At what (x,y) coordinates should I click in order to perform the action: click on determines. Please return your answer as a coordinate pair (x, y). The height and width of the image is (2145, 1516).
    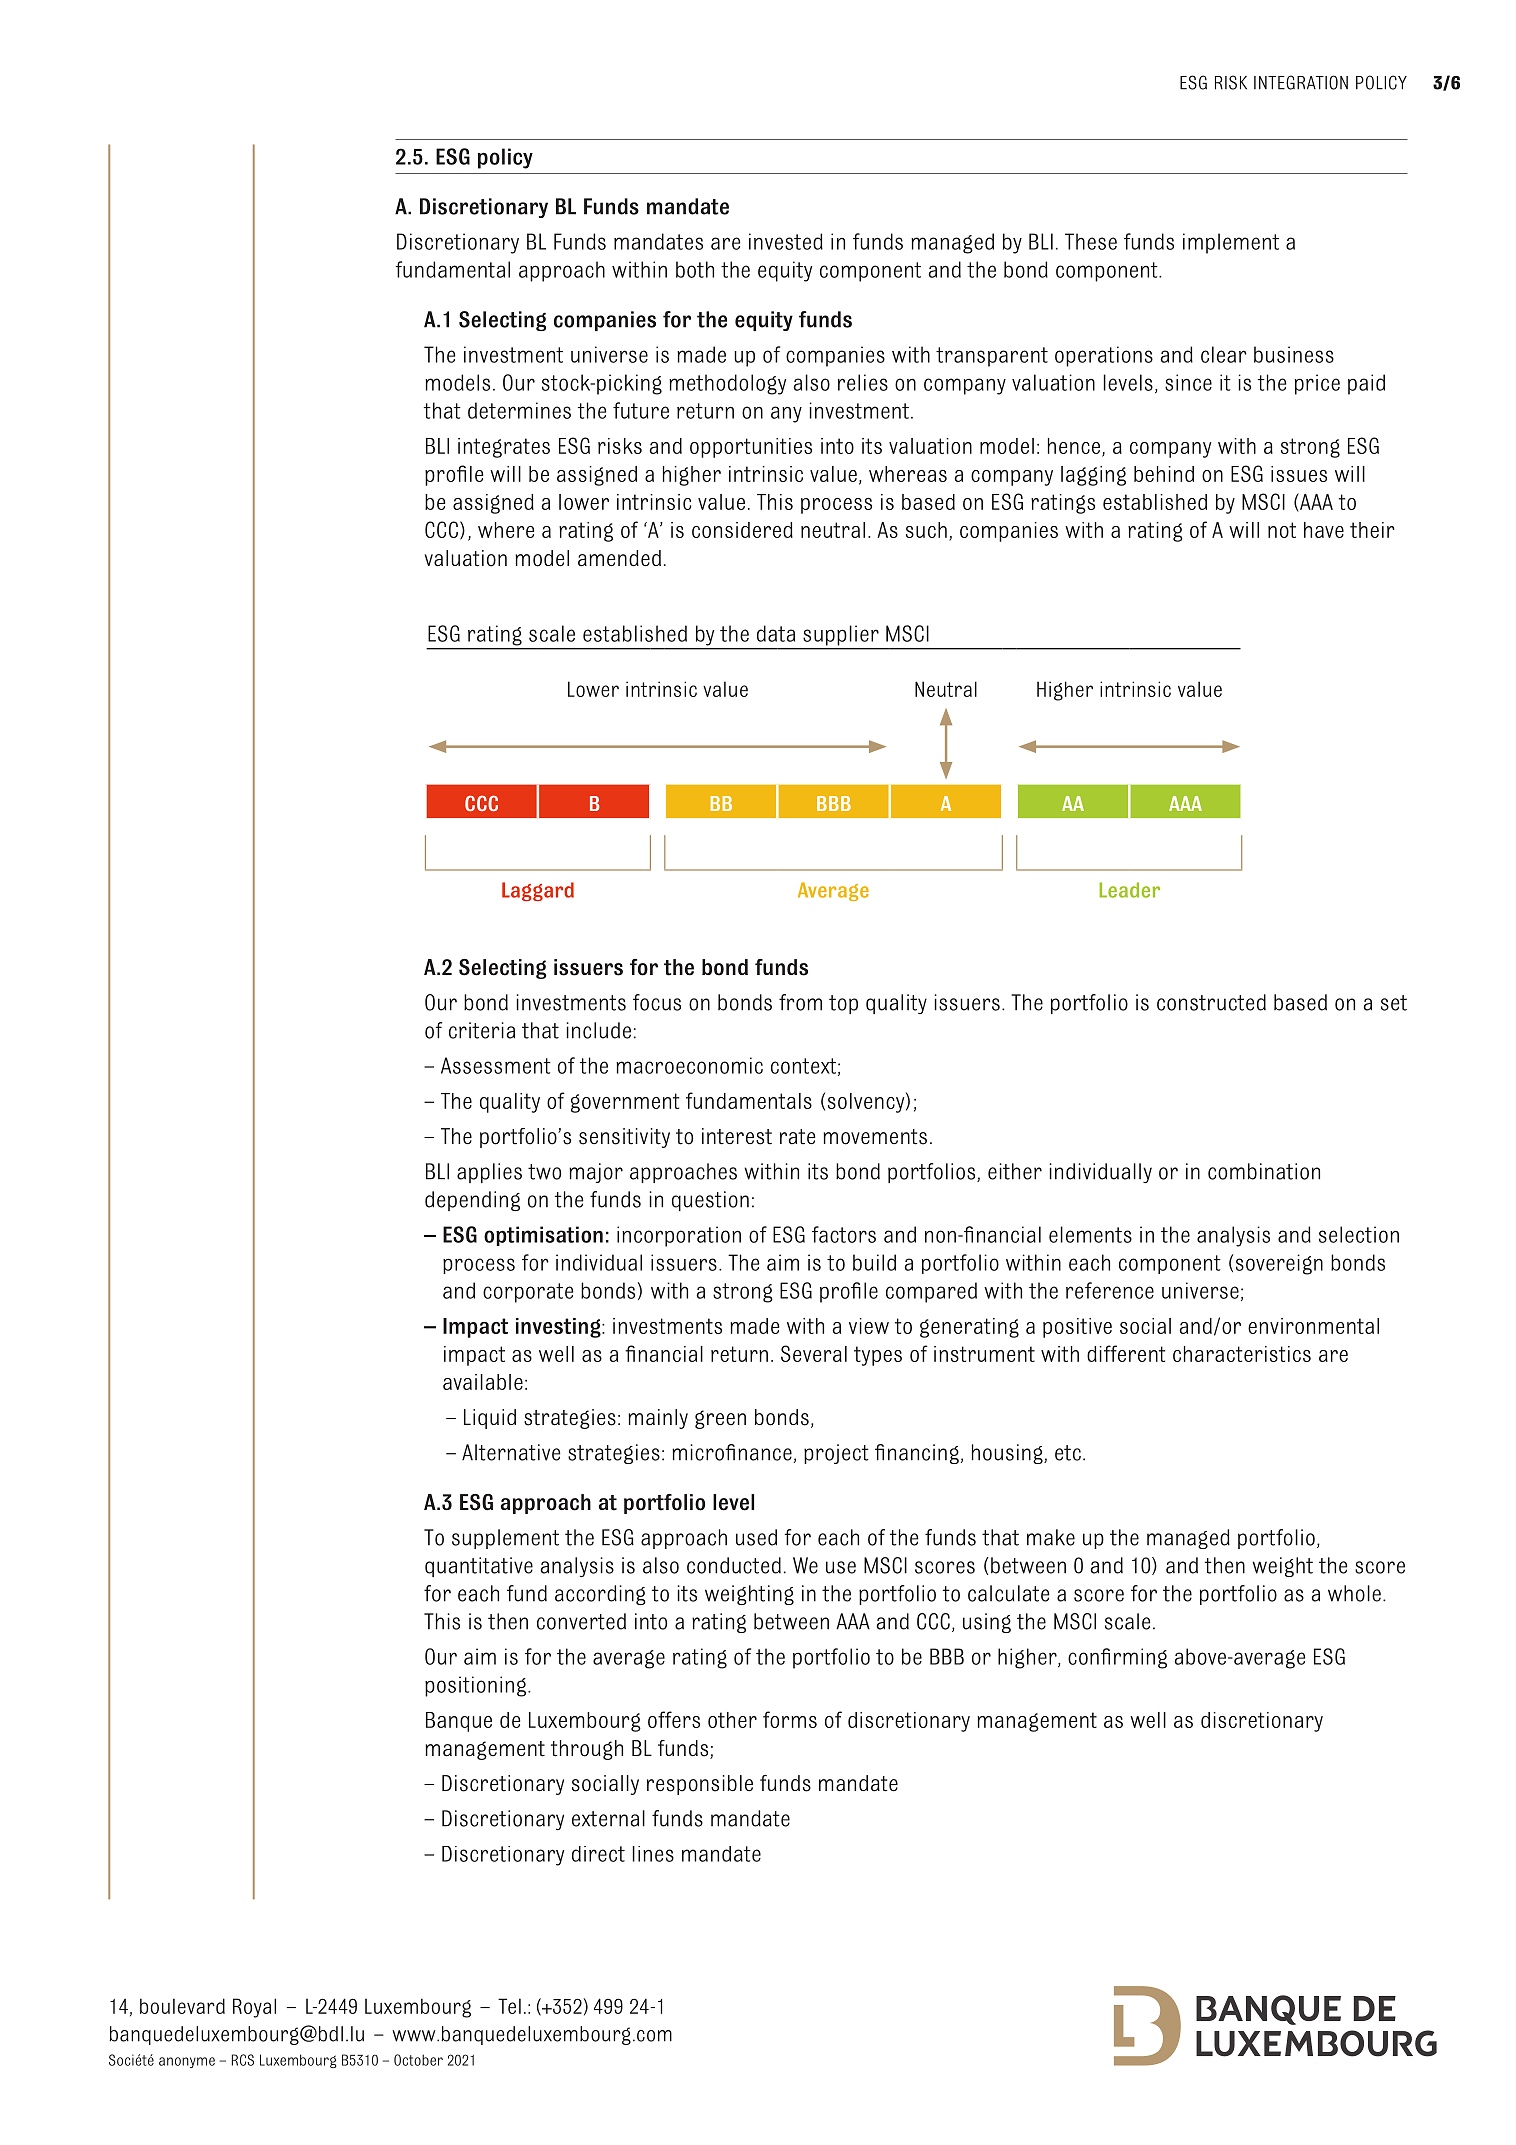
    Looking at the image, I should click on (519, 410).
